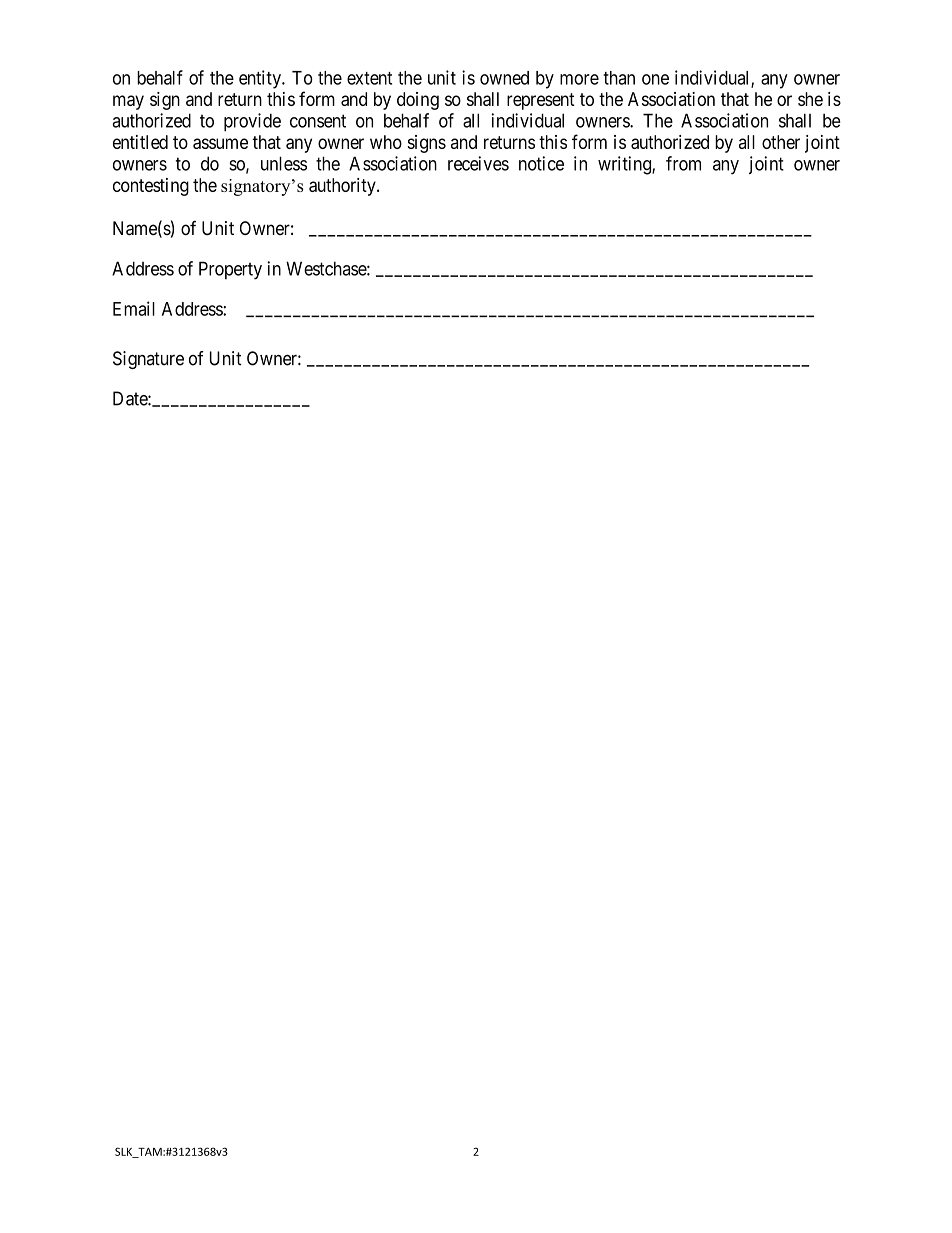 The height and width of the screenshot is (1233, 952). What do you see at coordinates (343, 187) in the screenshot?
I see `authority` at bounding box center [343, 187].
